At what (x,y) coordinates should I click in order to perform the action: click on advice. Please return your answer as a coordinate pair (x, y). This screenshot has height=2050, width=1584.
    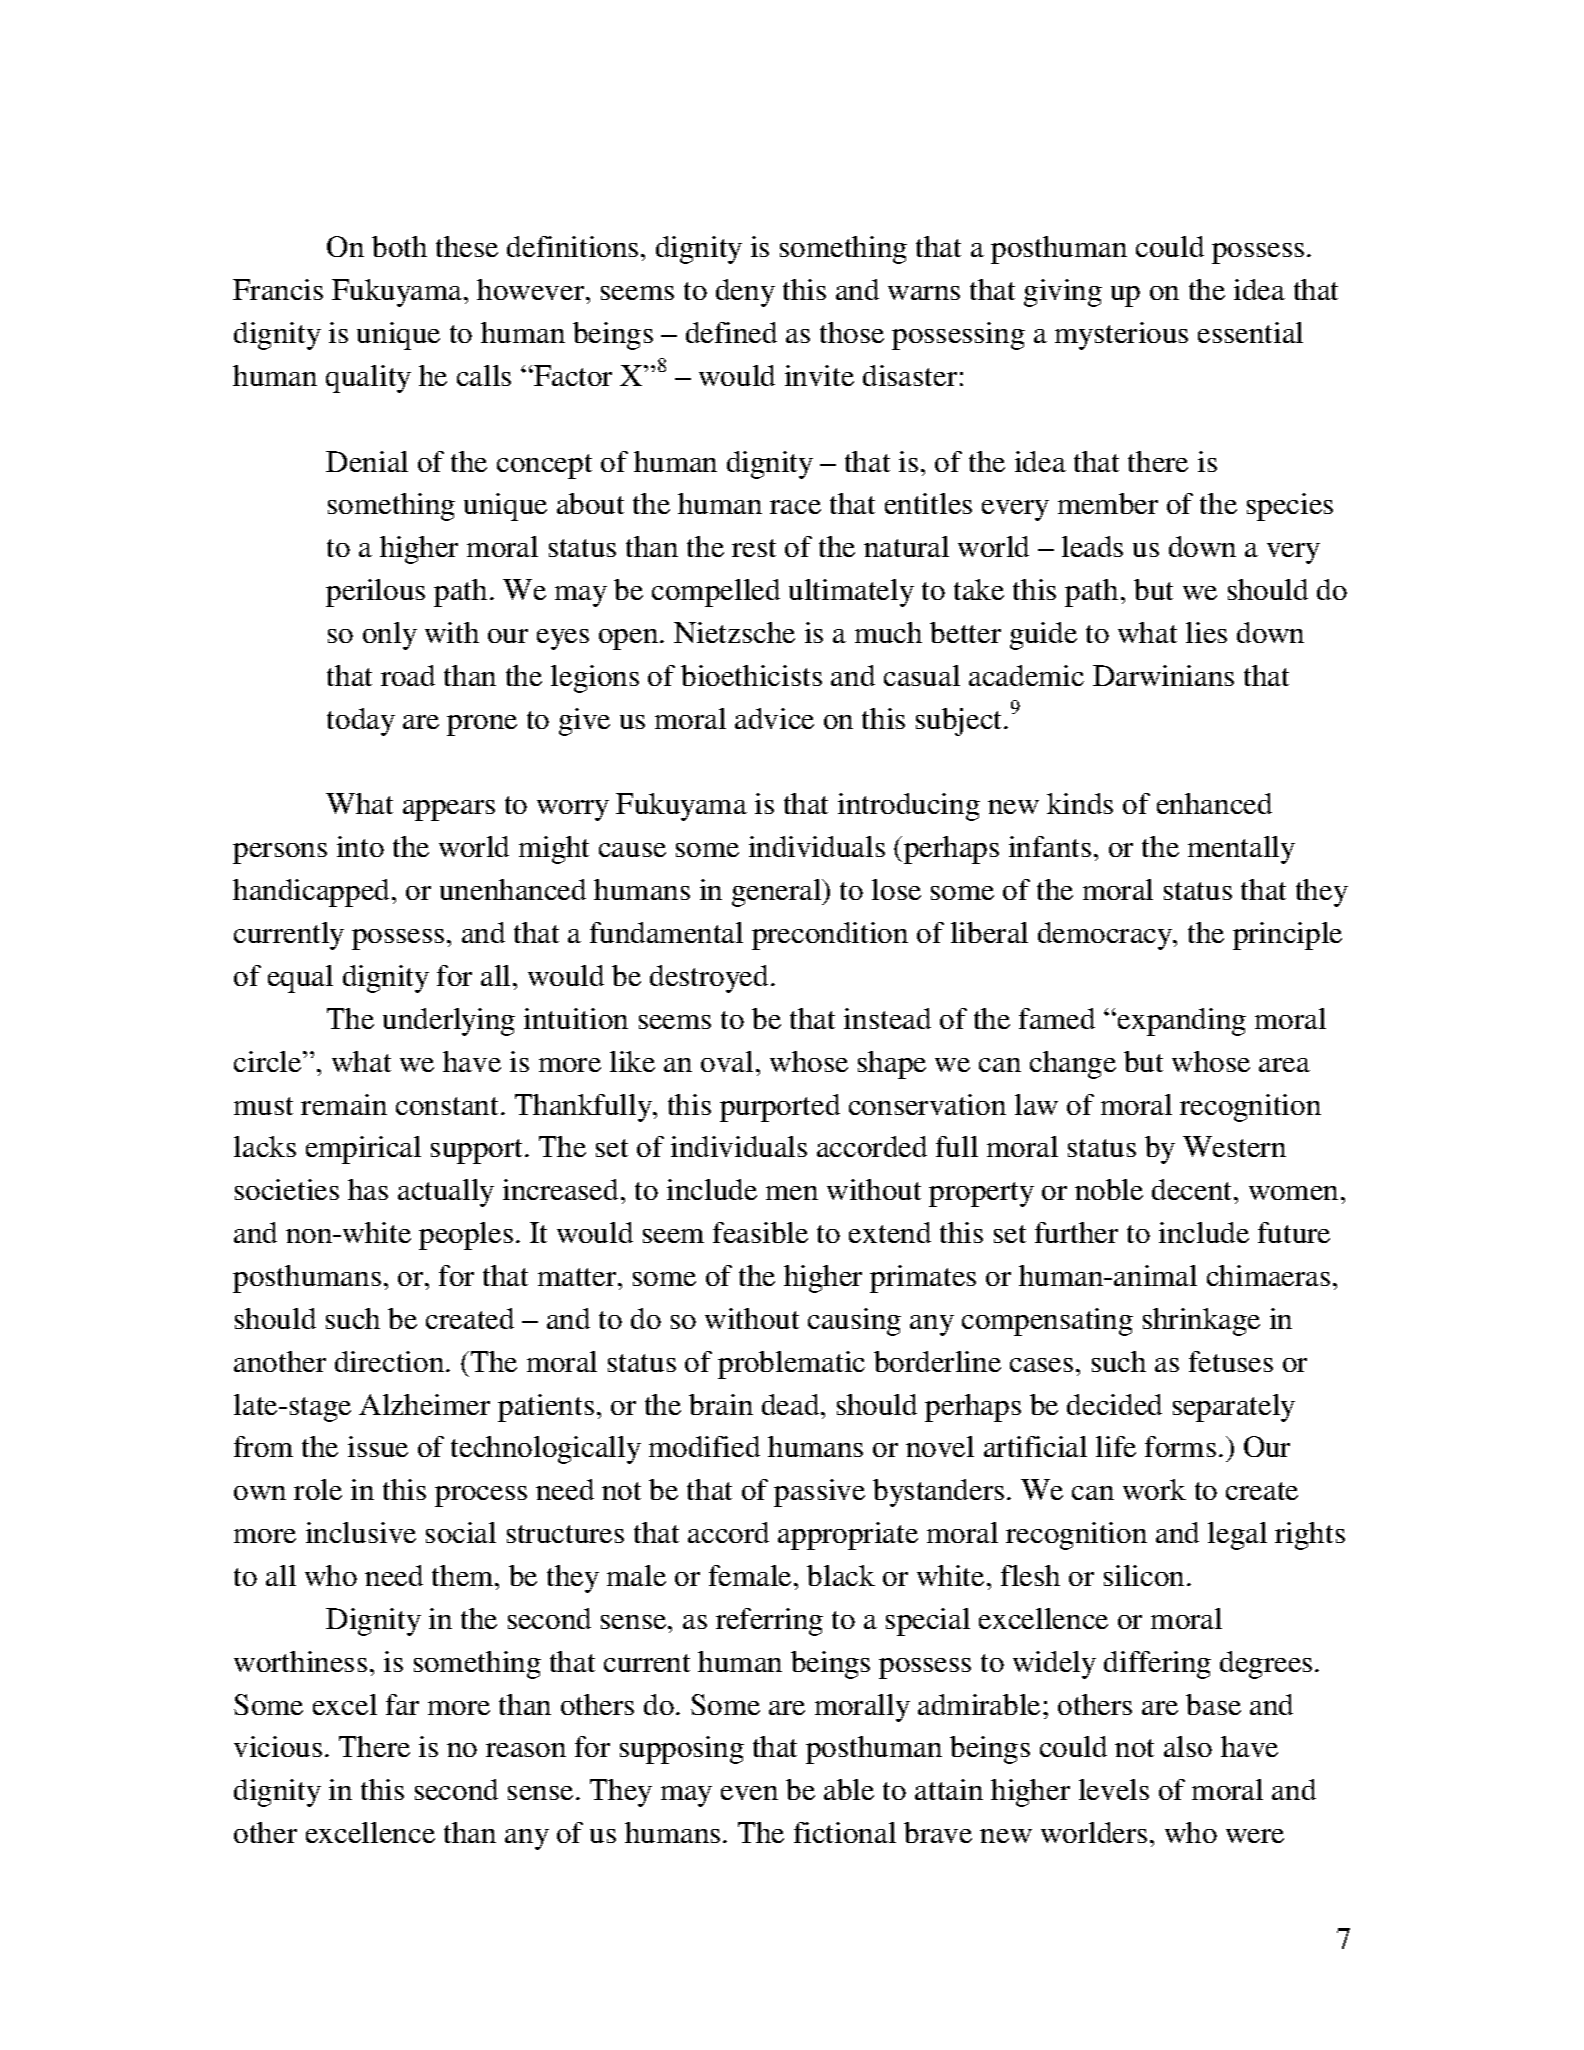
    Looking at the image, I should click on (774, 718).
